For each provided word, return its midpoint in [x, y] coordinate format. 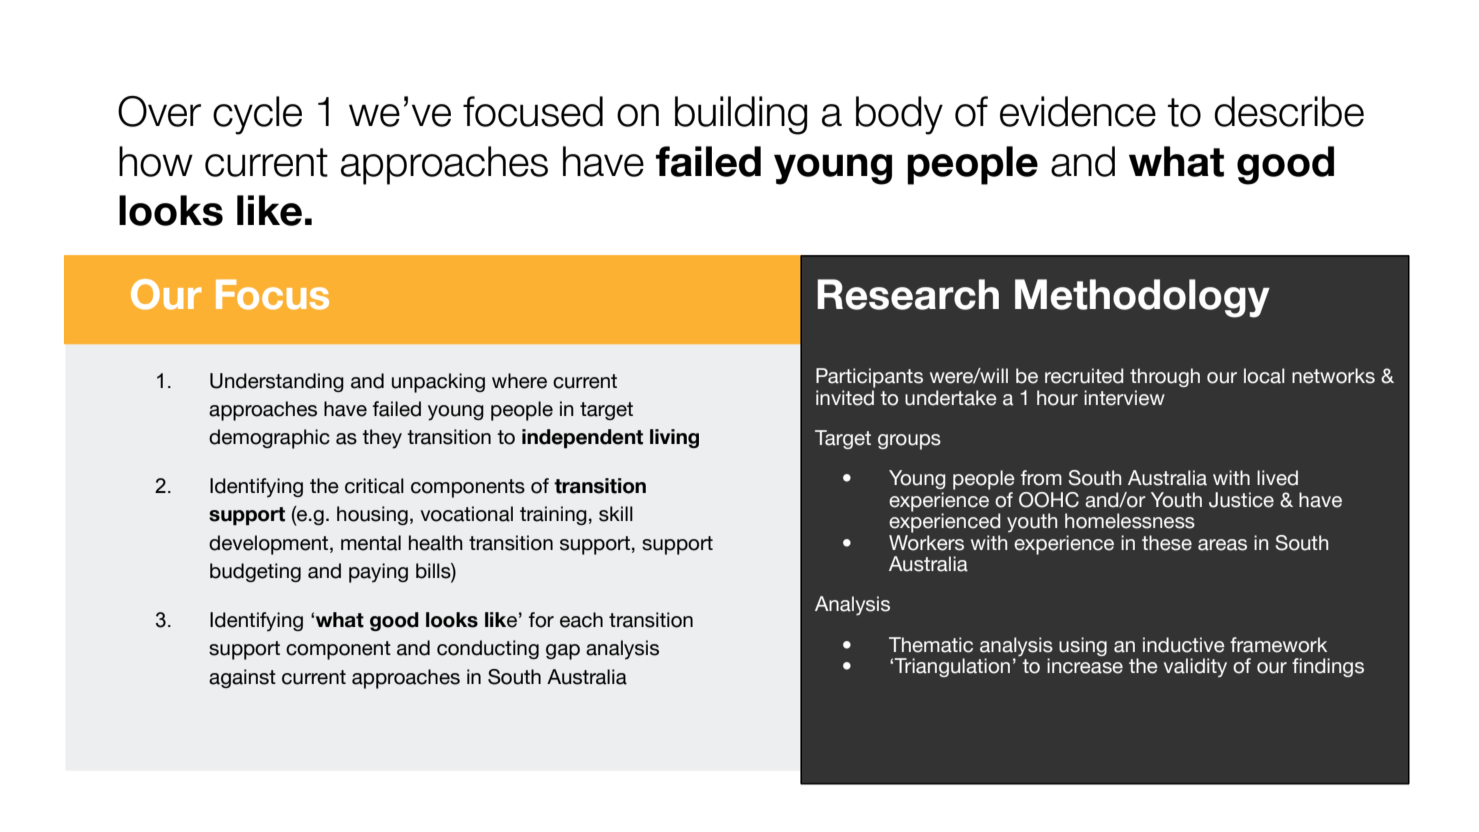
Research [908, 294]
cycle [257, 115]
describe [1289, 111]
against [242, 678]
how [156, 161]
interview [1124, 398]
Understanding [277, 382]
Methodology [1142, 298]
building [741, 115]
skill [616, 514]
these [1167, 543]
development [270, 545]
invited [845, 398]
